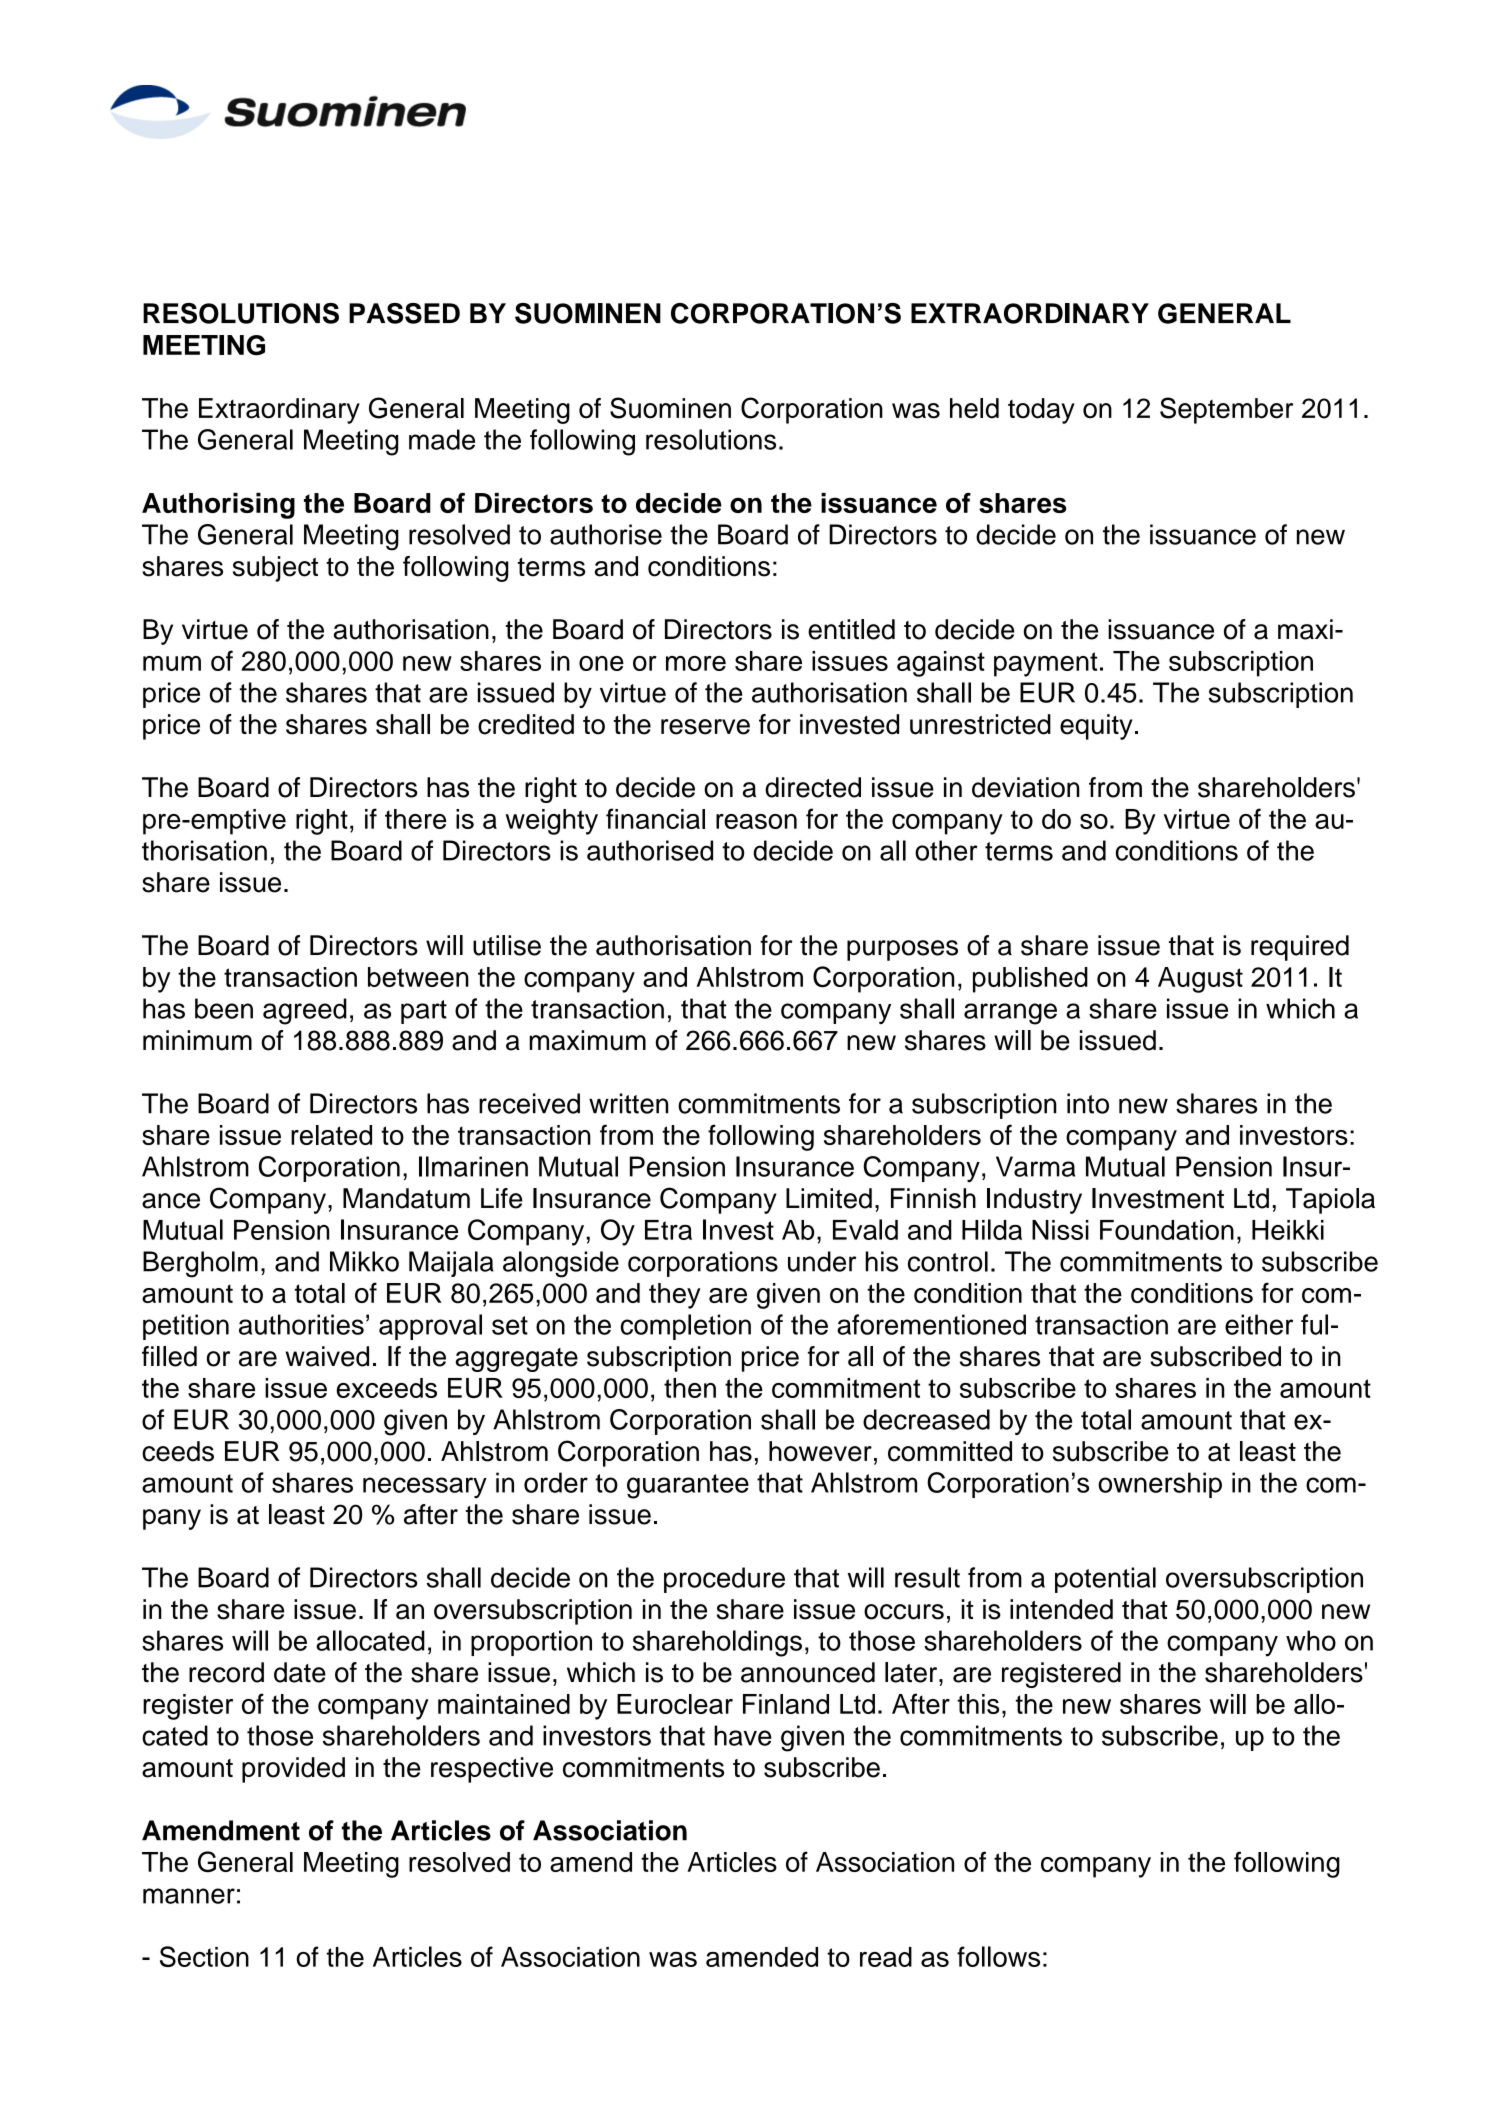 This page has width=1487, height=2104. I want to click on August, so click(1200, 980).
